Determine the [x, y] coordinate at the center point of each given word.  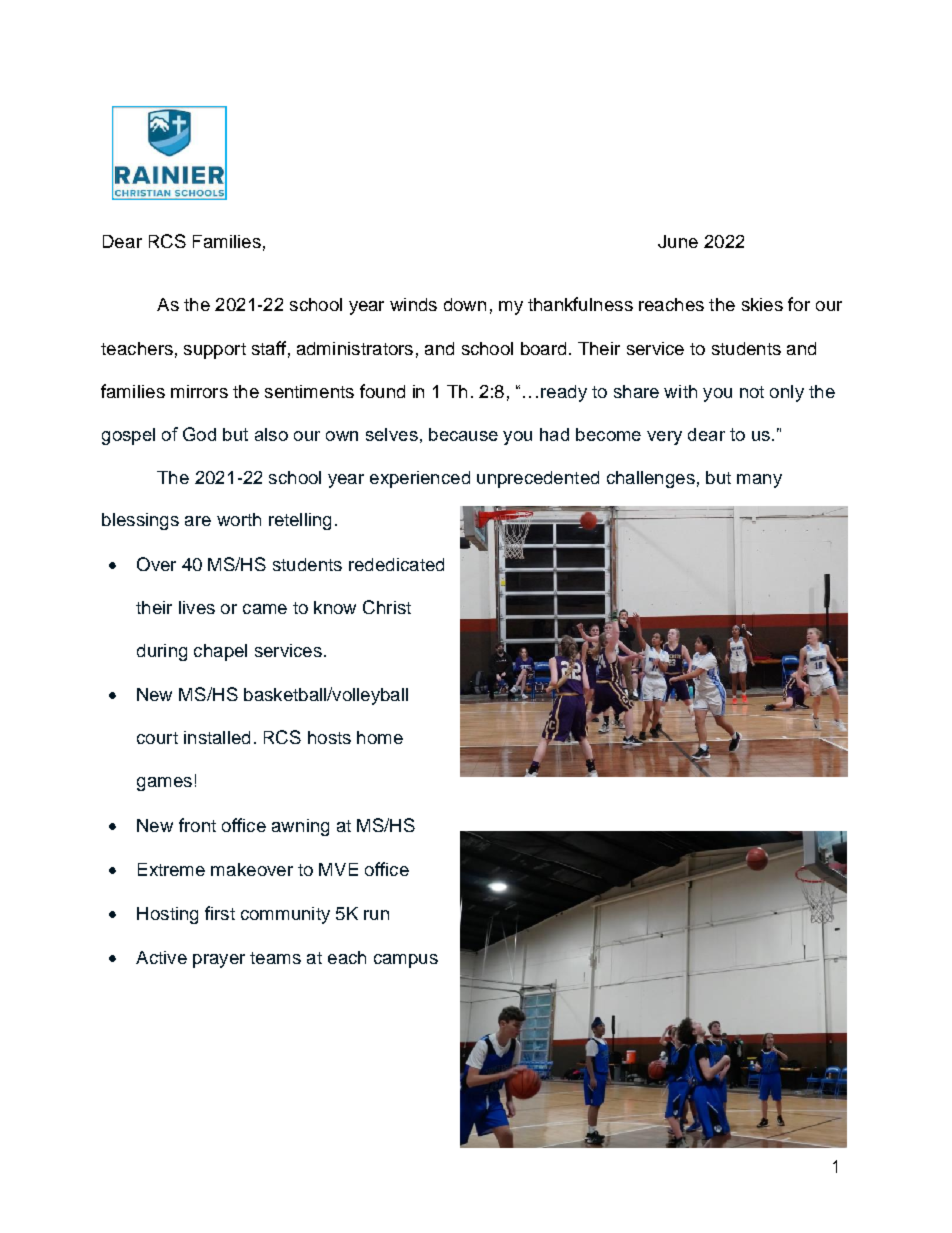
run [376, 915]
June [678, 241]
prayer [219, 961]
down [465, 304]
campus [406, 961]
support [215, 351]
